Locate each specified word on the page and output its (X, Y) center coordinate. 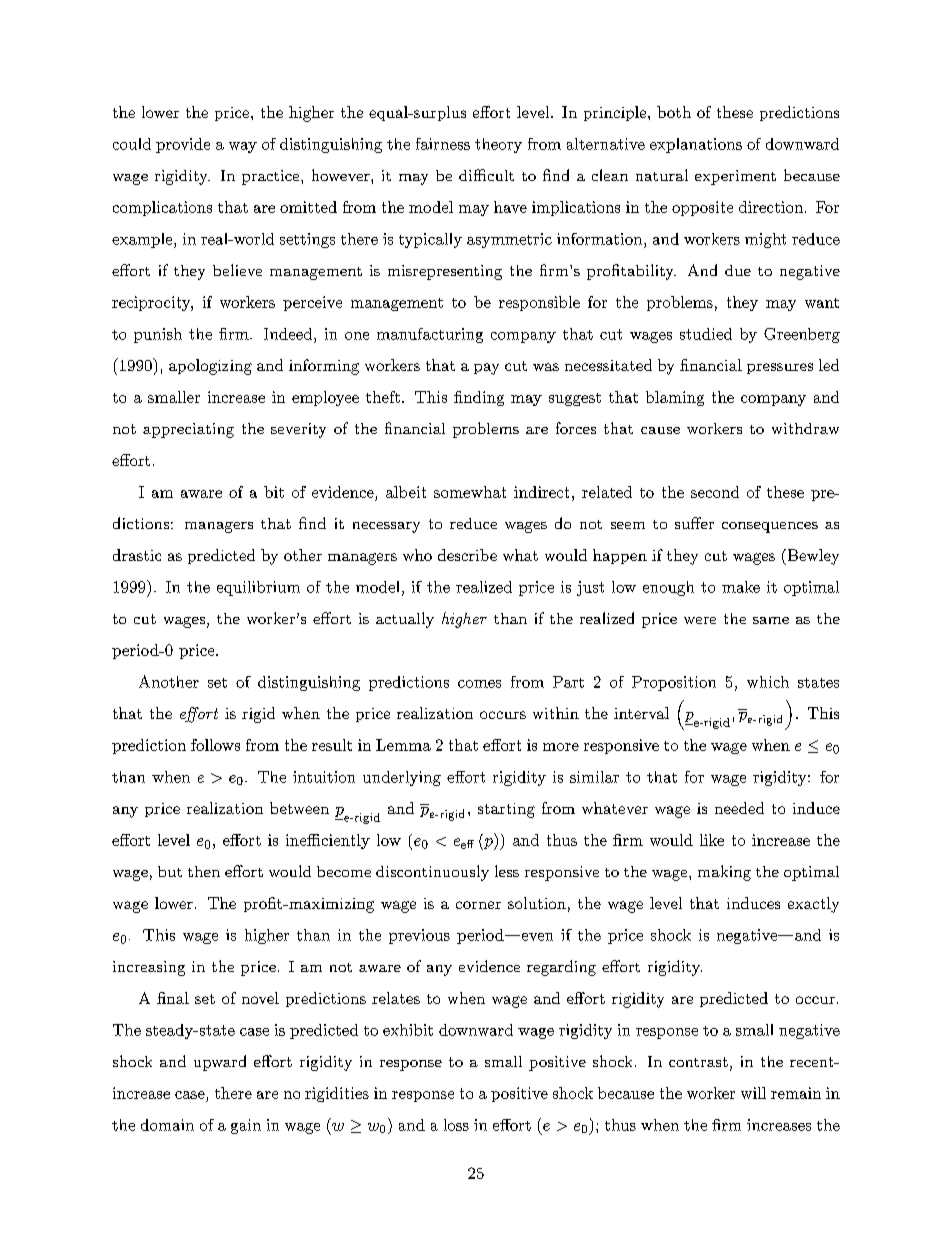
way (243, 147)
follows (215, 745)
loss (456, 1125)
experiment (735, 177)
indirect (541, 492)
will (753, 1093)
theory (498, 145)
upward (220, 1063)
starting (506, 810)
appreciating (188, 430)
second (715, 492)
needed (739, 808)
